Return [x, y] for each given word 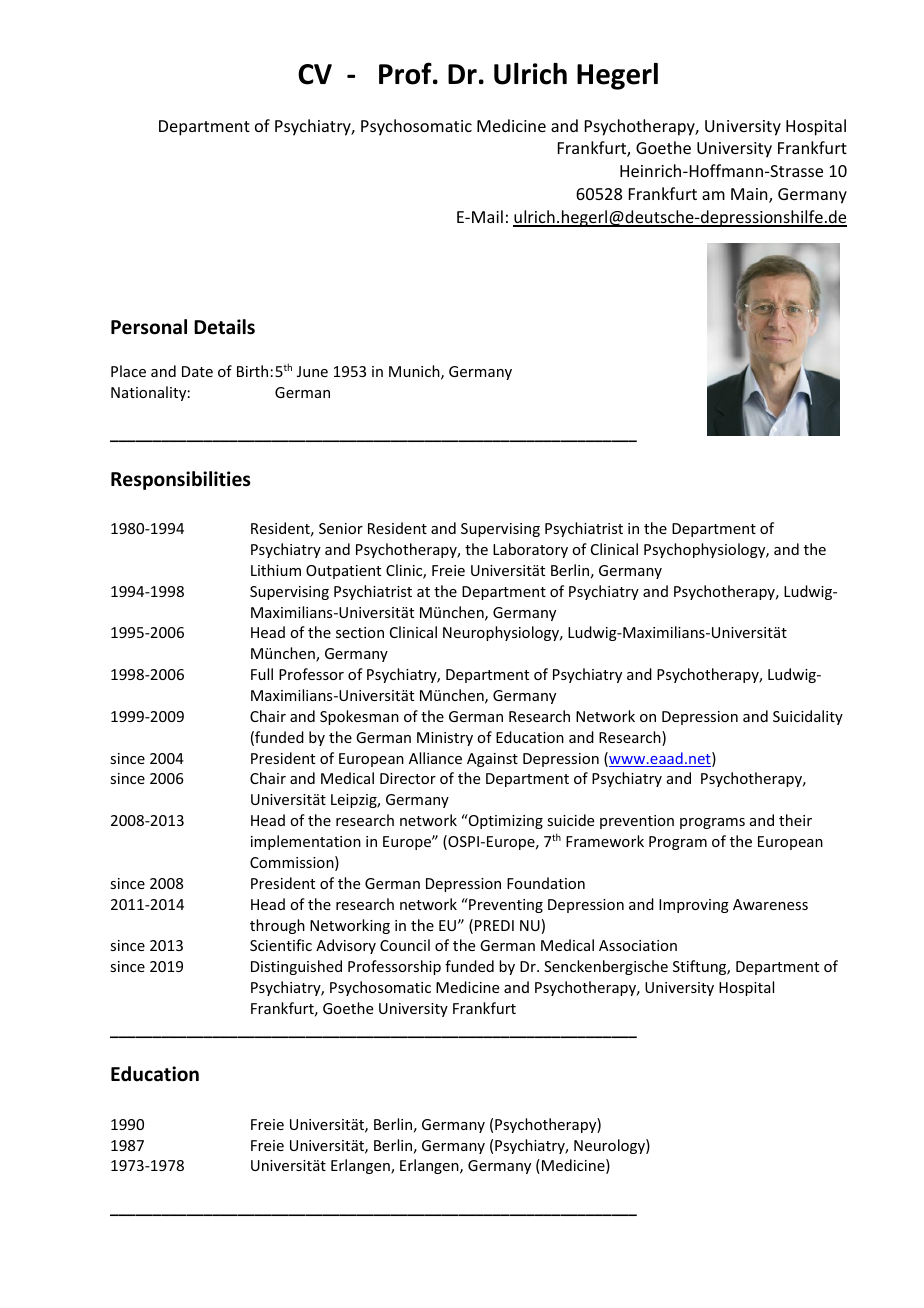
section [360, 632]
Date [197, 371]
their [795, 820]
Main [750, 195]
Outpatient [343, 572]
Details [224, 327]
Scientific [281, 945]
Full [262, 674]
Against [492, 760]
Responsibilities [181, 480]
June [312, 371]
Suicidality [808, 717]
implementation [306, 842]
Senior [341, 528]
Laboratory [530, 550]
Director [408, 778]
